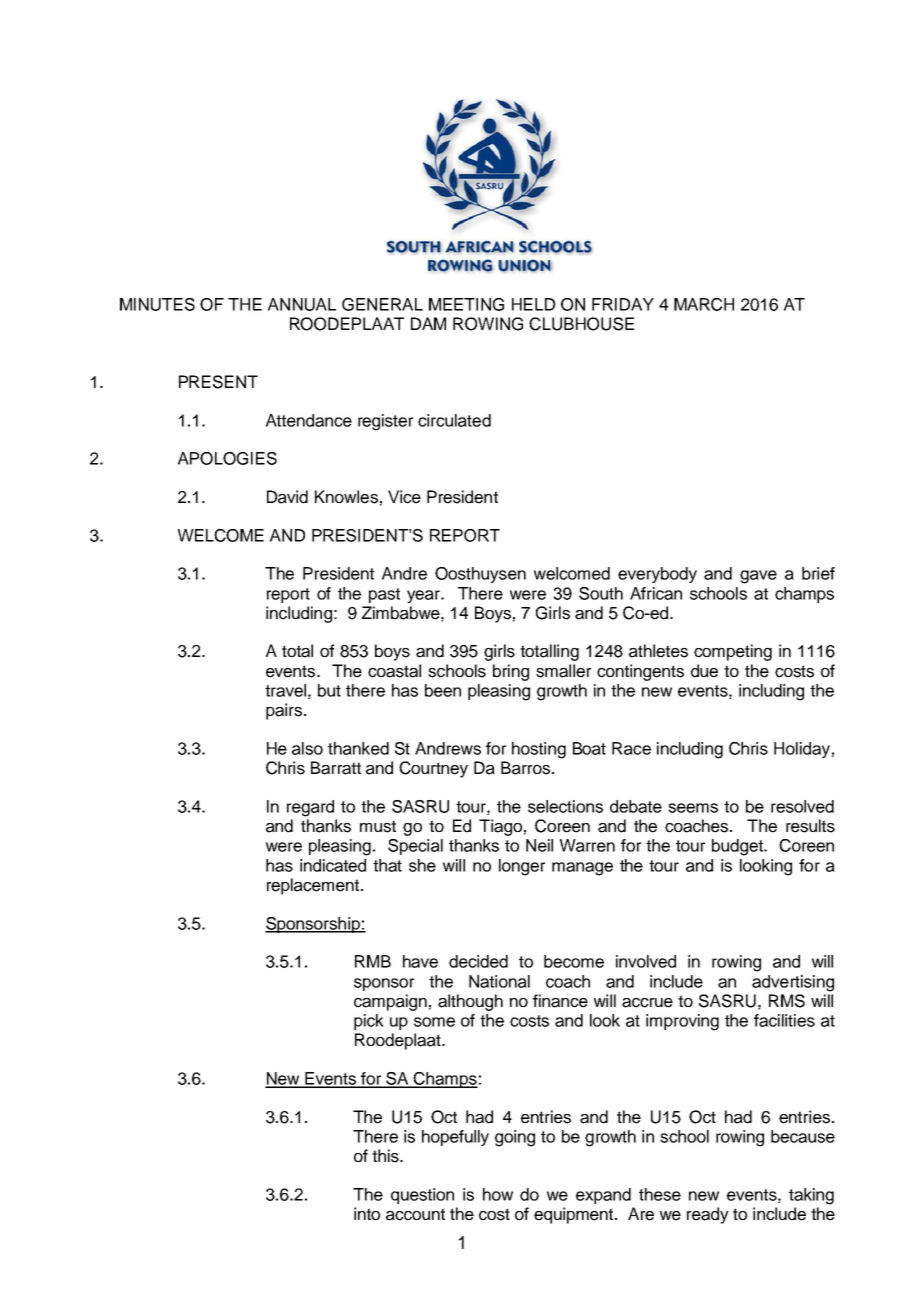 The width and height of the image is (924, 1308). I want to click on National, so click(499, 981).
